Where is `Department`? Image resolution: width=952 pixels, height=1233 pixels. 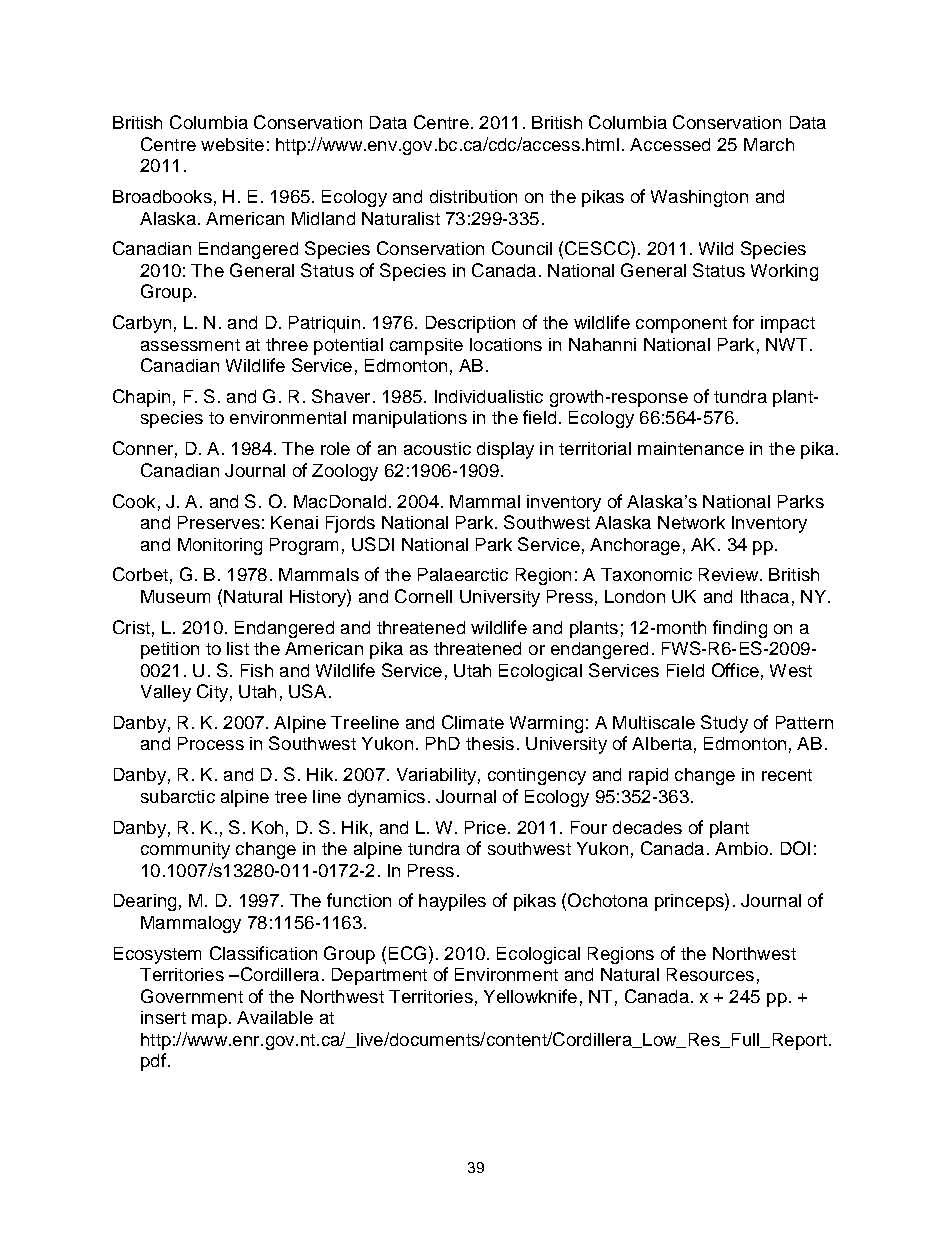 Department is located at coordinates (379, 976).
